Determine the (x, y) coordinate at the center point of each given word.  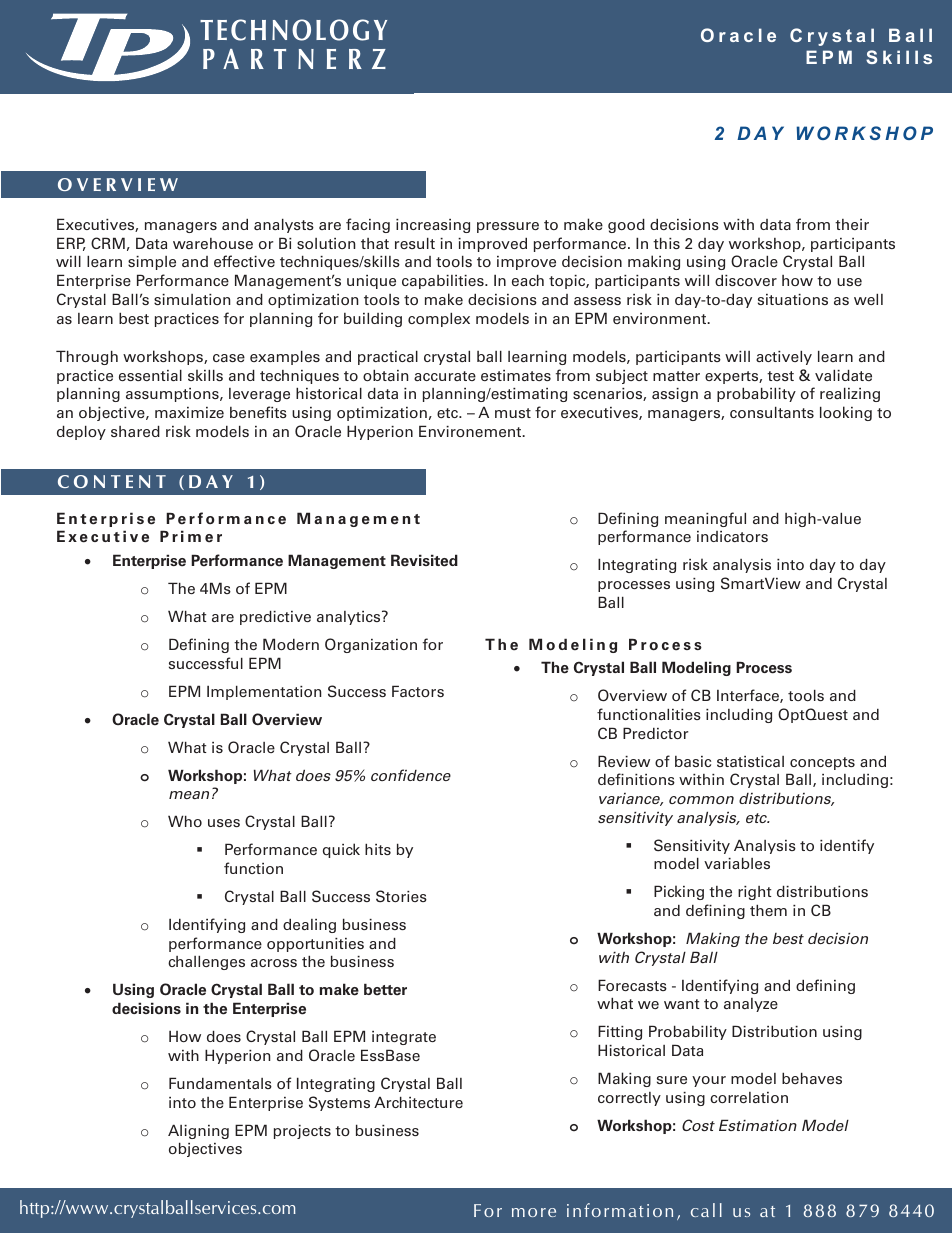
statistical (750, 761)
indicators (732, 536)
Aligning (198, 1131)
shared (135, 431)
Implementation (264, 692)
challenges (206, 963)
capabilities (444, 282)
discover (746, 280)
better (385, 990)
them (768, 910)
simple (152, 263)
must (513, 413)
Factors (418, 691)
